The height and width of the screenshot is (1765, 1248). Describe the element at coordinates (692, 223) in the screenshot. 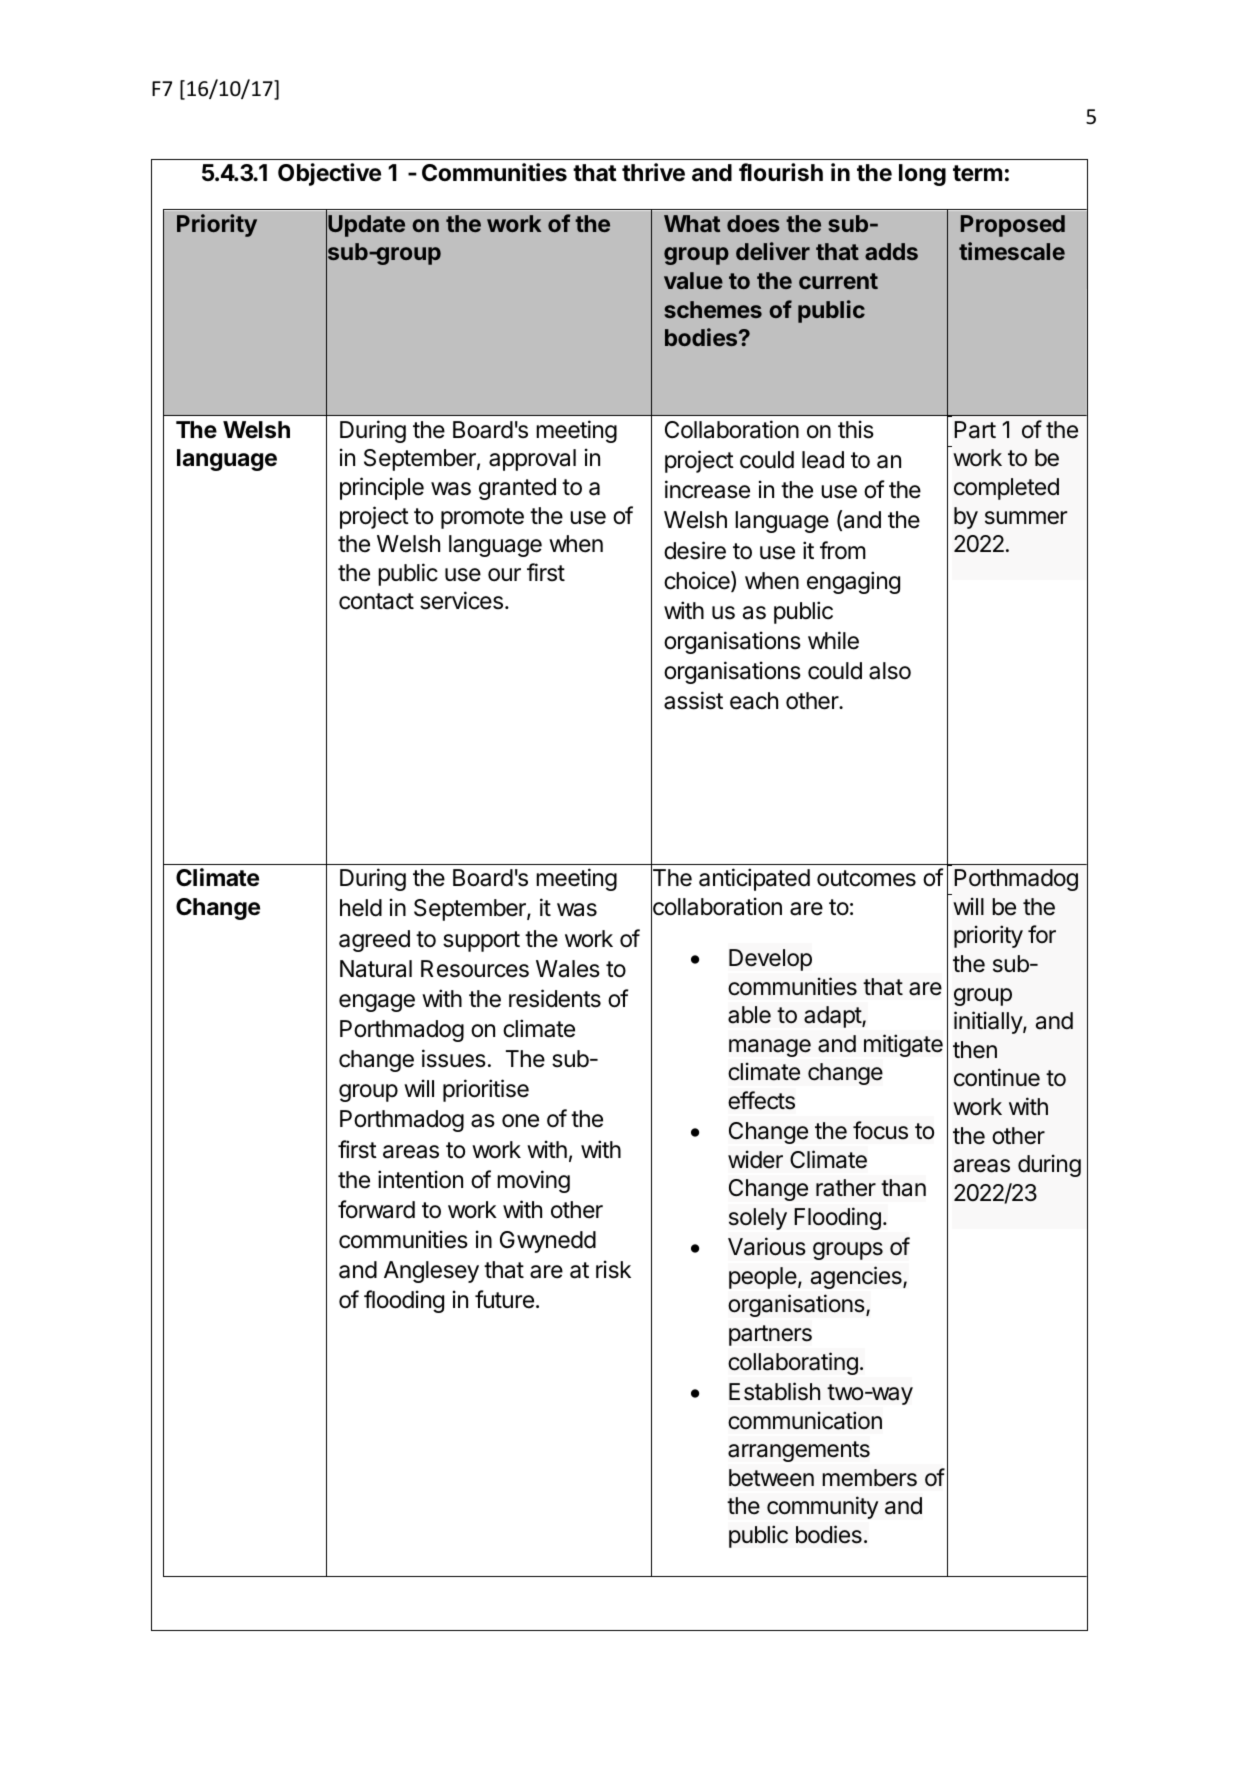

I see `What` at that location.
